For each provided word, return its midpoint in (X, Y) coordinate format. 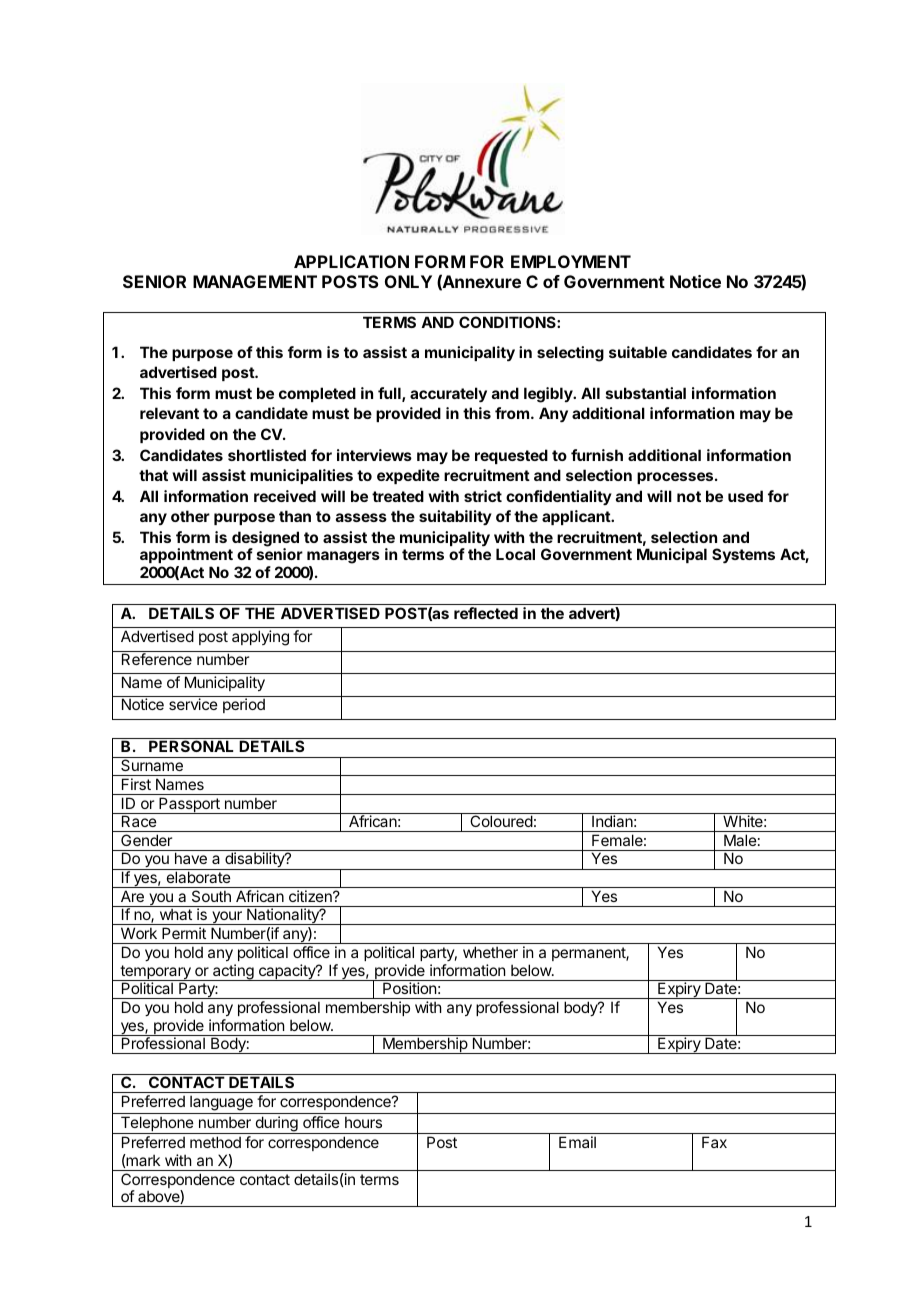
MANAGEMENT (255, 281)
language (221, 1104)
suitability (455, 517)
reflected (486, 613)
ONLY (408, 281)
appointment (186, 557)
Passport (189, 805)
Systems (743, 556)
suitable (638, 352)
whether (490, 952)
